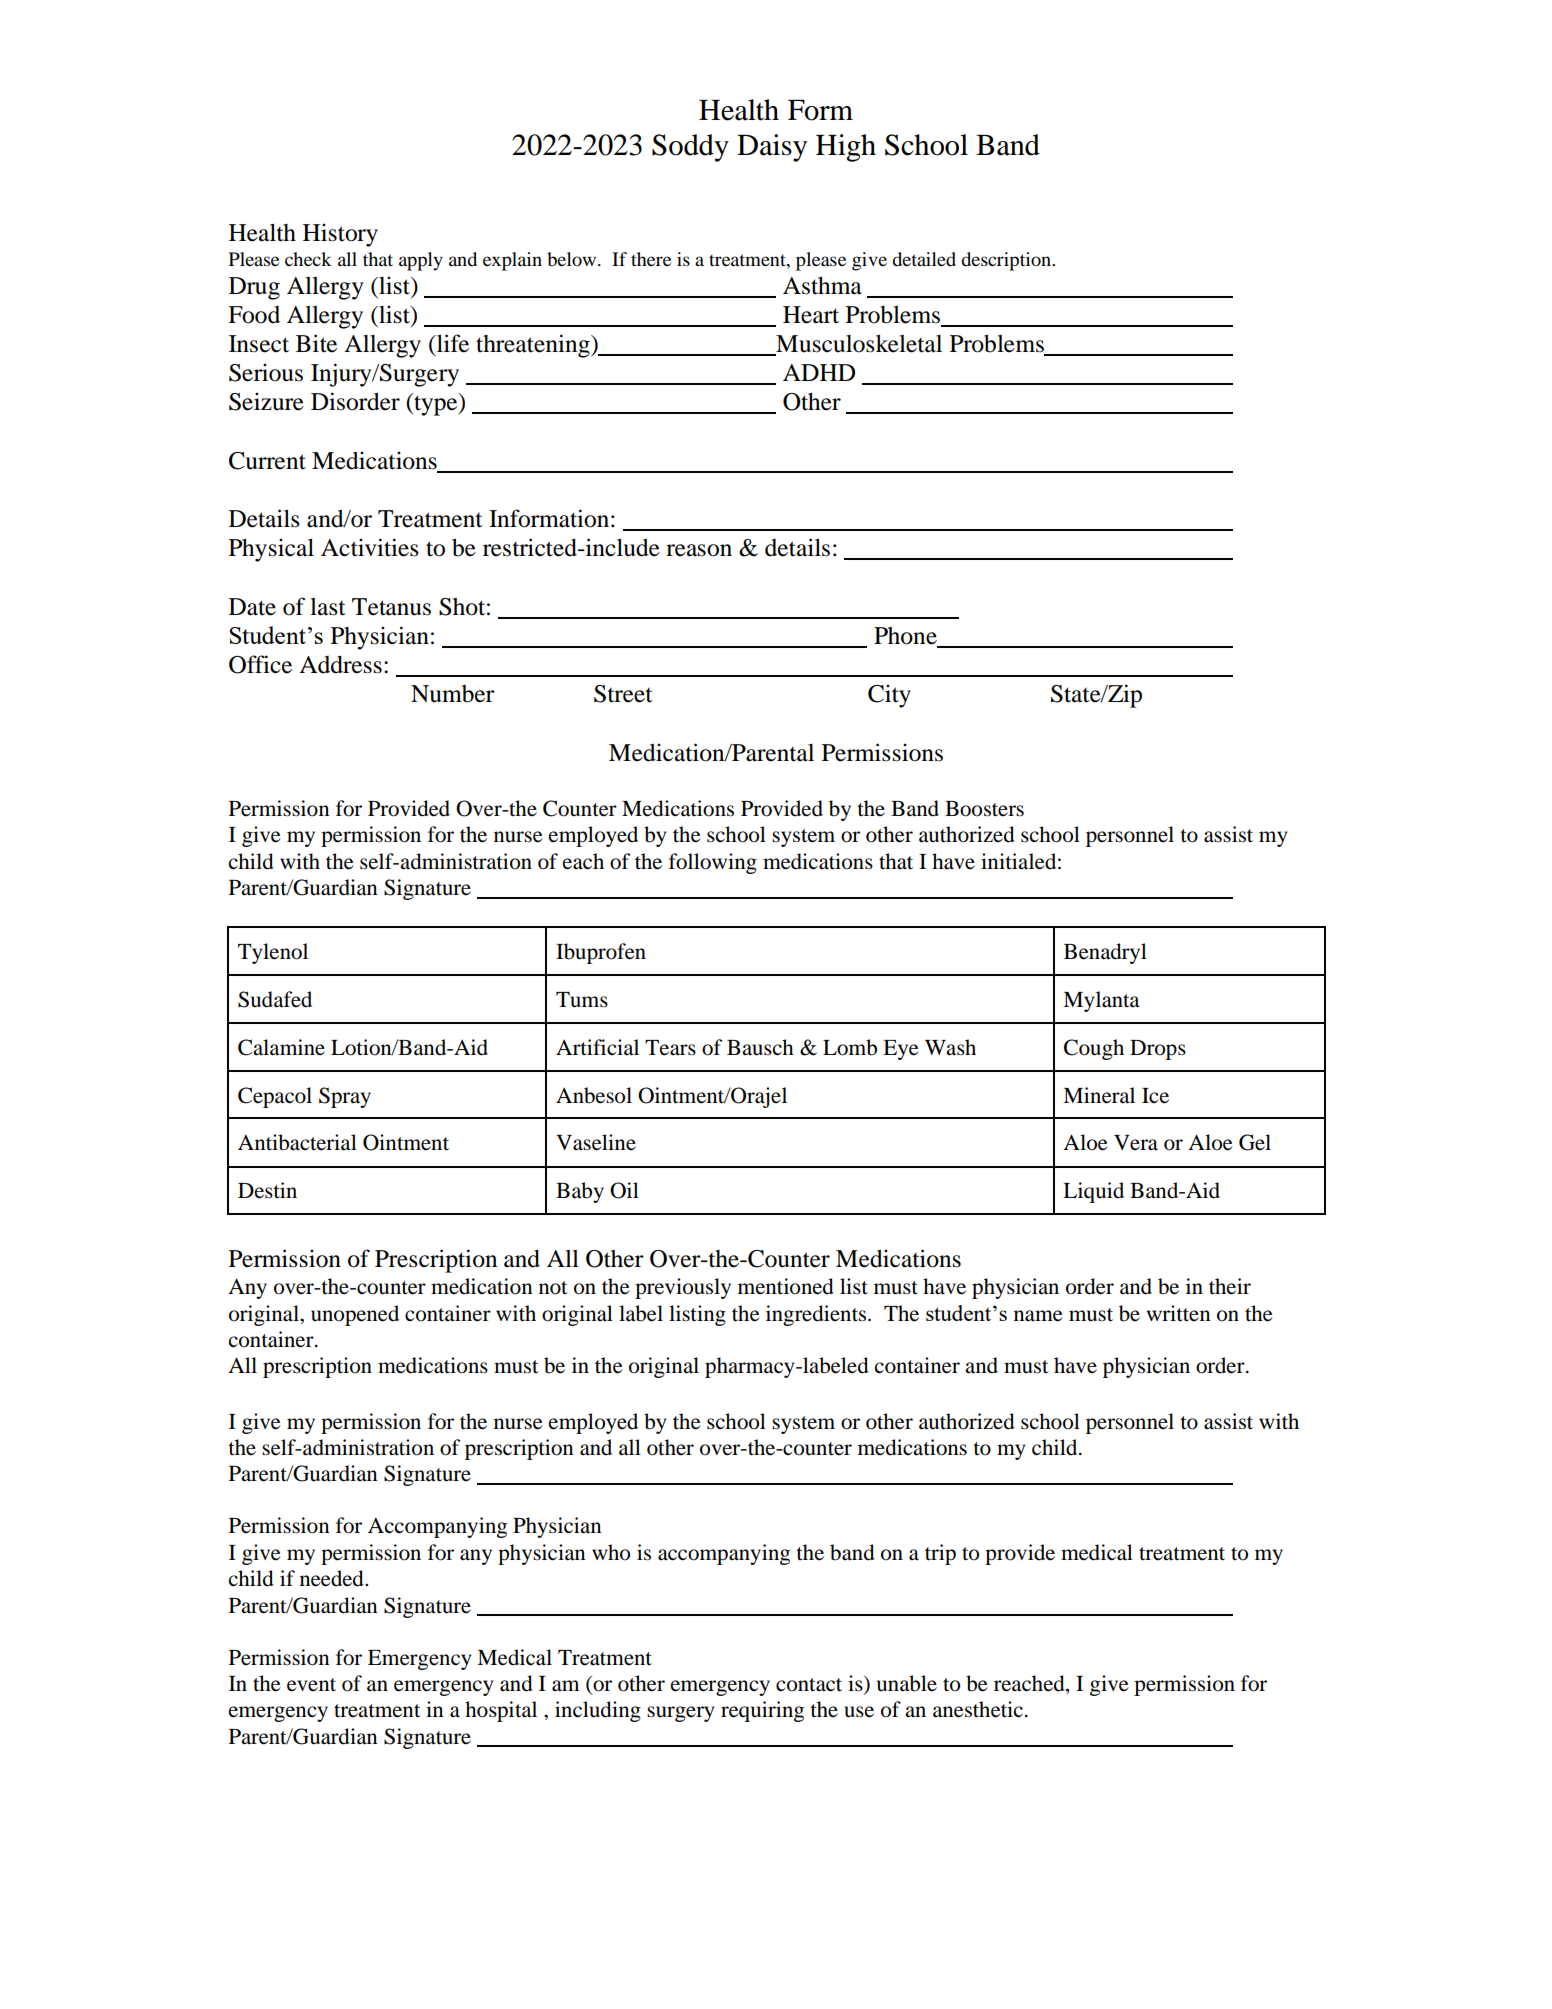  I want to click on unopened, so click(355, 1315).
